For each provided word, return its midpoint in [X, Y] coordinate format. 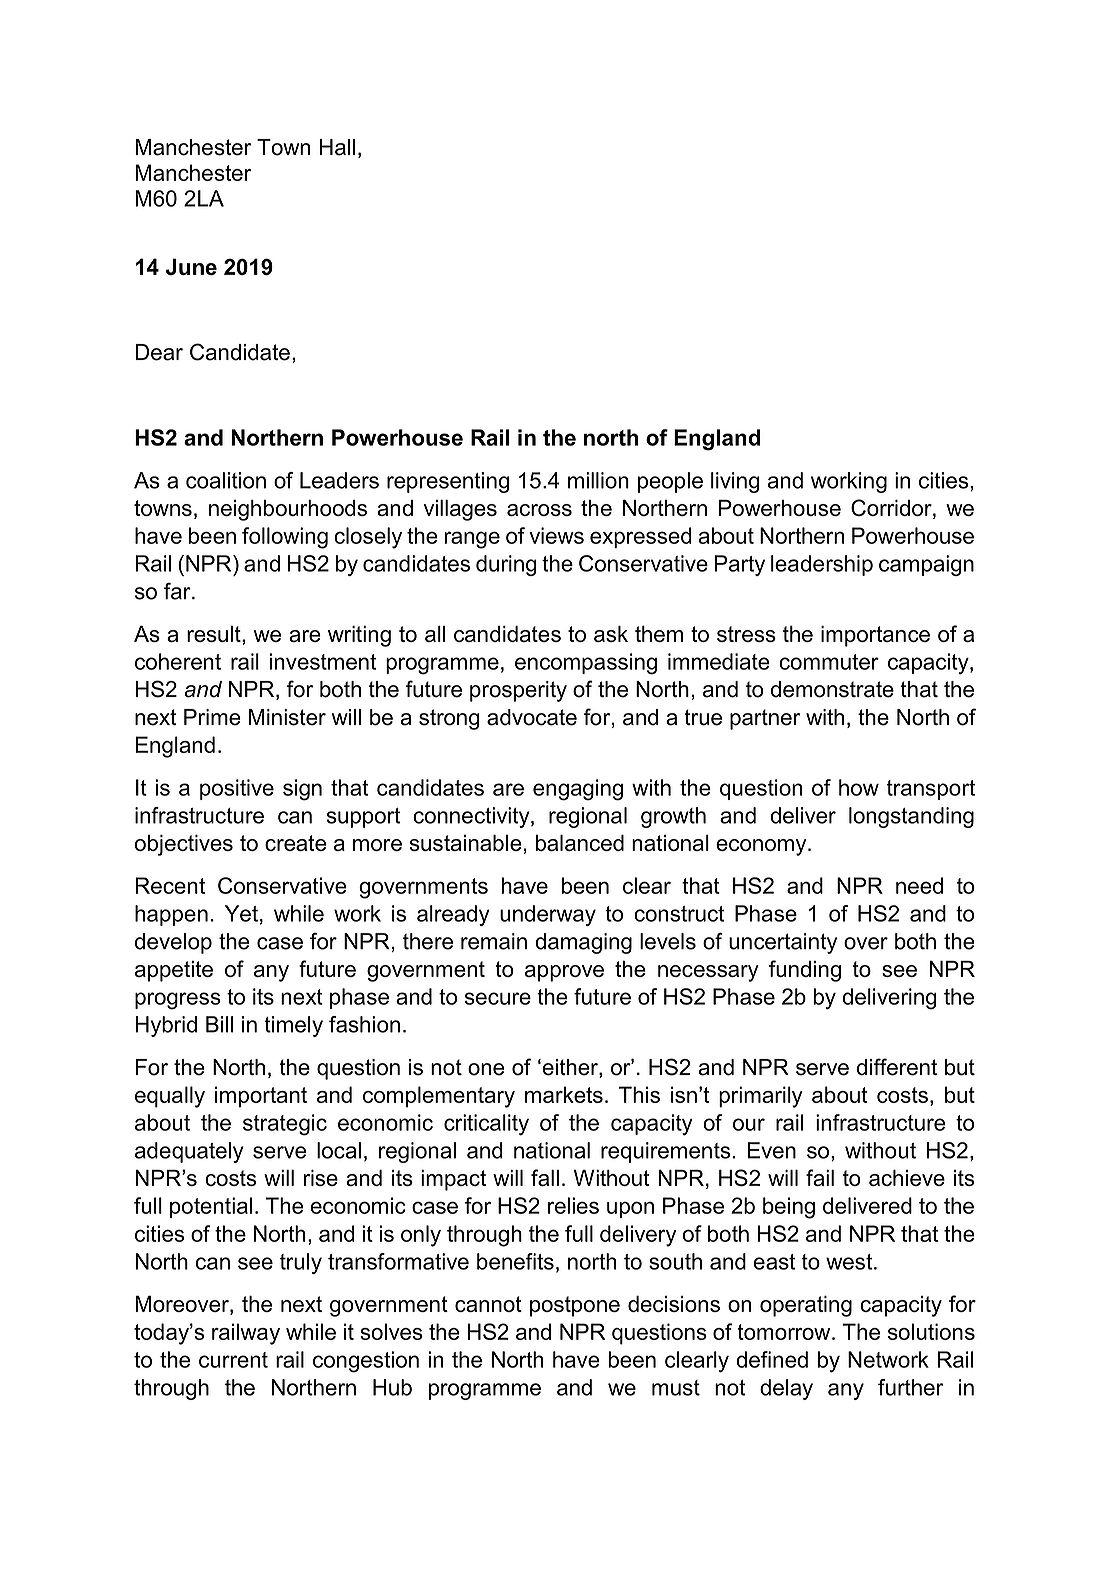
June [191, 267]
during [506, 565]
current [233, 1360]
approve [564, 973]
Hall [337, 147]
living [735, 482]
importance [875, 636]
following [285, 538]
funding [805, 971]
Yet [241, 913]
